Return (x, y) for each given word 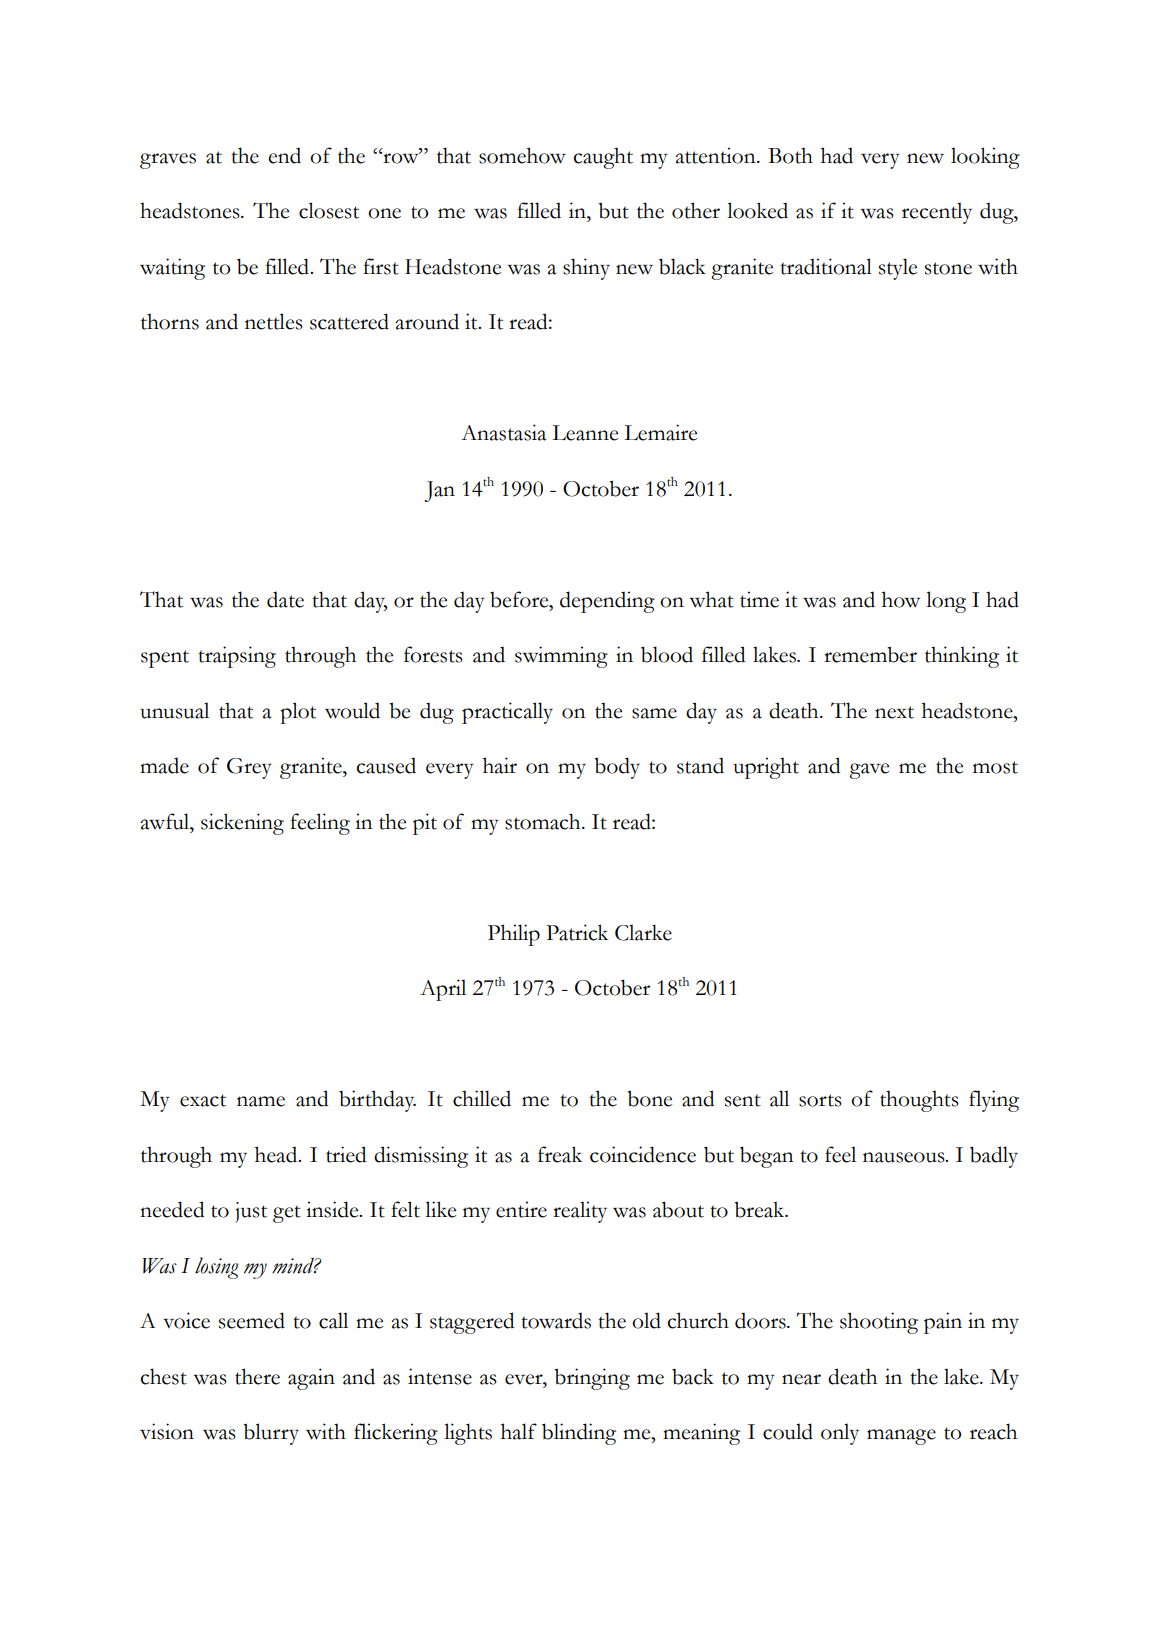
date (285, 599)
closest (329, 210)
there (257, 1376)
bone (649, 1098)
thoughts (919, 1101)
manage (901, 1437)
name (261, 1101)
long (946, 602)
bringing (592, 1379)
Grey (249, 768)
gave (869, 771)
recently (937, 213)
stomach (544, 821)
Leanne (585, 433)
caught (603, 158)
